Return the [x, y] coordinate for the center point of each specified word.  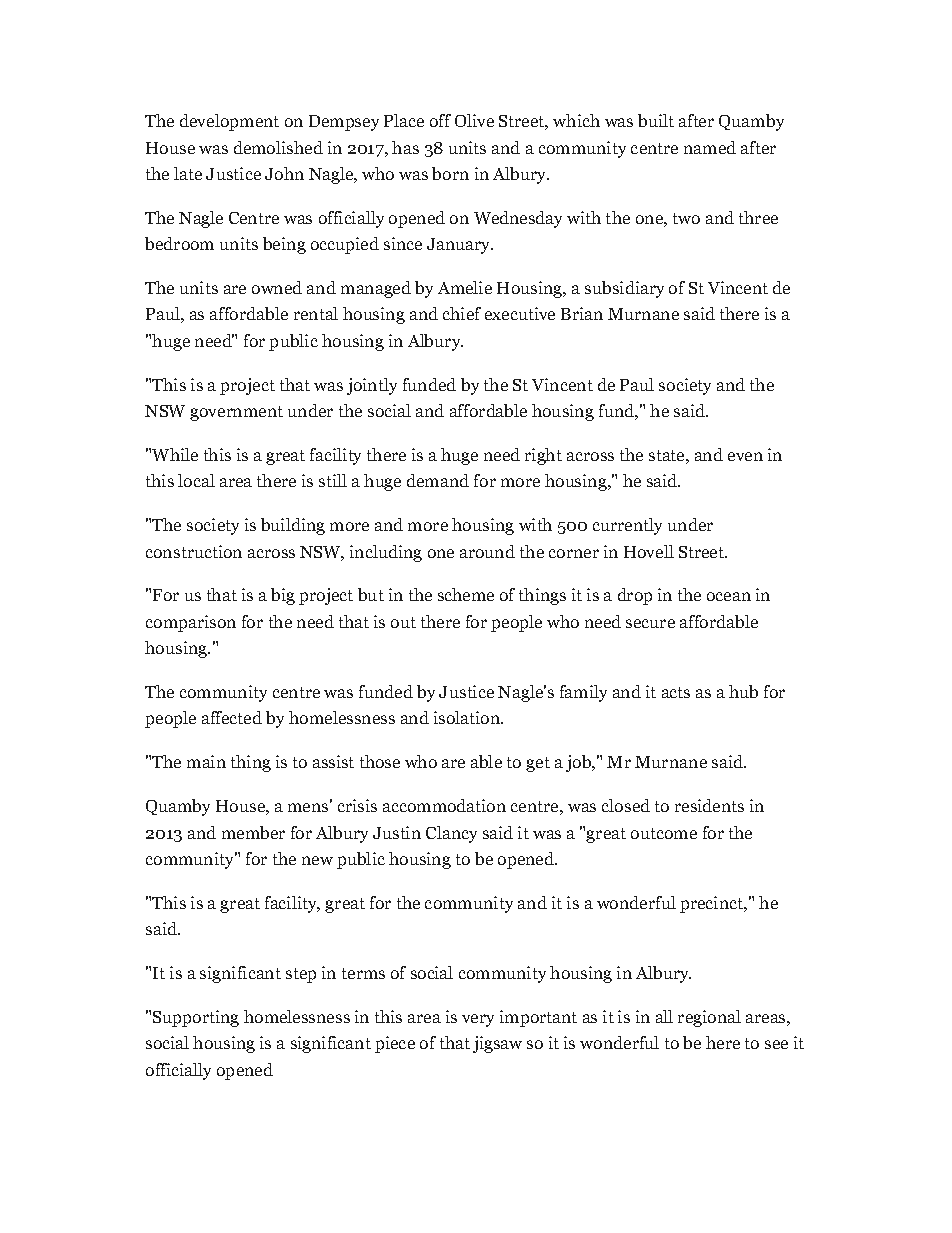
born [450, 173]
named [710, 147]
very [478, 1020]
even [745, 456]
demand [438, 480]
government [236, 413]
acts [676, 692]
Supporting [196, 1018]
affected [232, 717]
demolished [278, 147]
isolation [468, 717]
